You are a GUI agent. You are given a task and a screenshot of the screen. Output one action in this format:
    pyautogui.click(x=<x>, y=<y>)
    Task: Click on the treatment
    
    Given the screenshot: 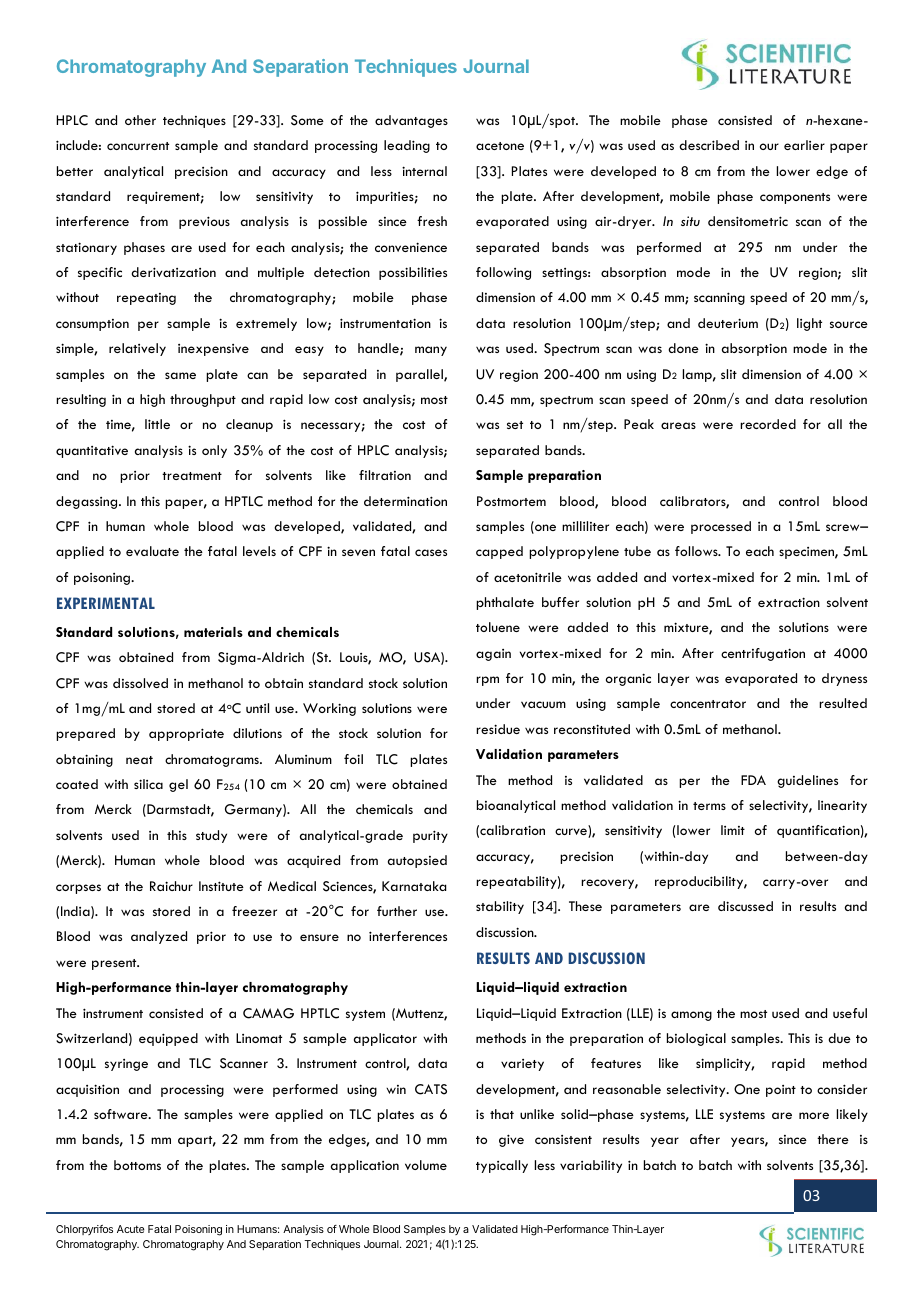 What is the action you would take?
    pyautogui.click(x=192, y=476)
